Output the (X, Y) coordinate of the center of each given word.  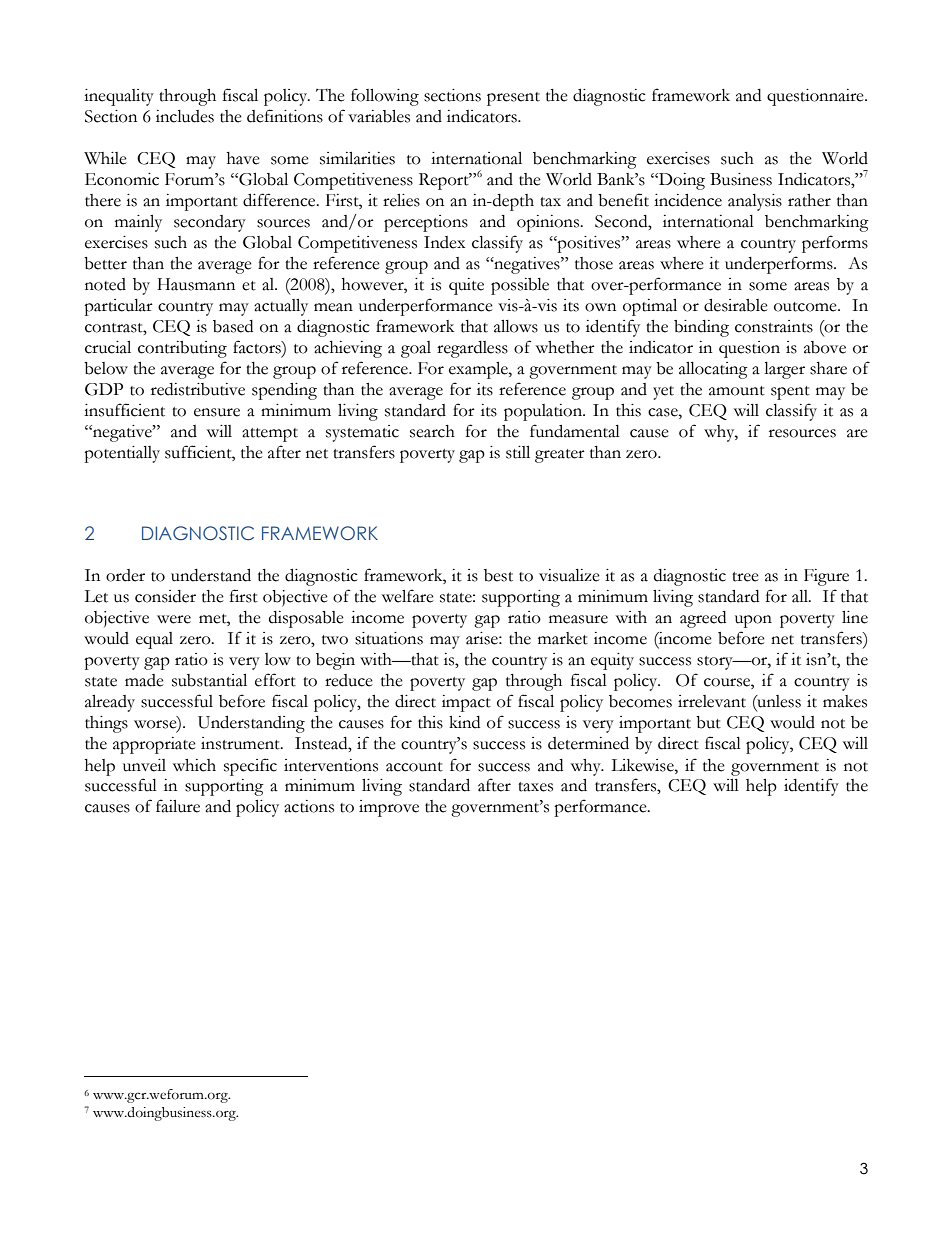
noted (105, 284)
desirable (736, 305)
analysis (755, 202)
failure (178, 806)
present (513, 99)
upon (753, 621)
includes (185, 116)
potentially (122, 454)
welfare (408, 596)
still (518, 452)
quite (466, 286)
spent (790, 393)
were (174, 619)
